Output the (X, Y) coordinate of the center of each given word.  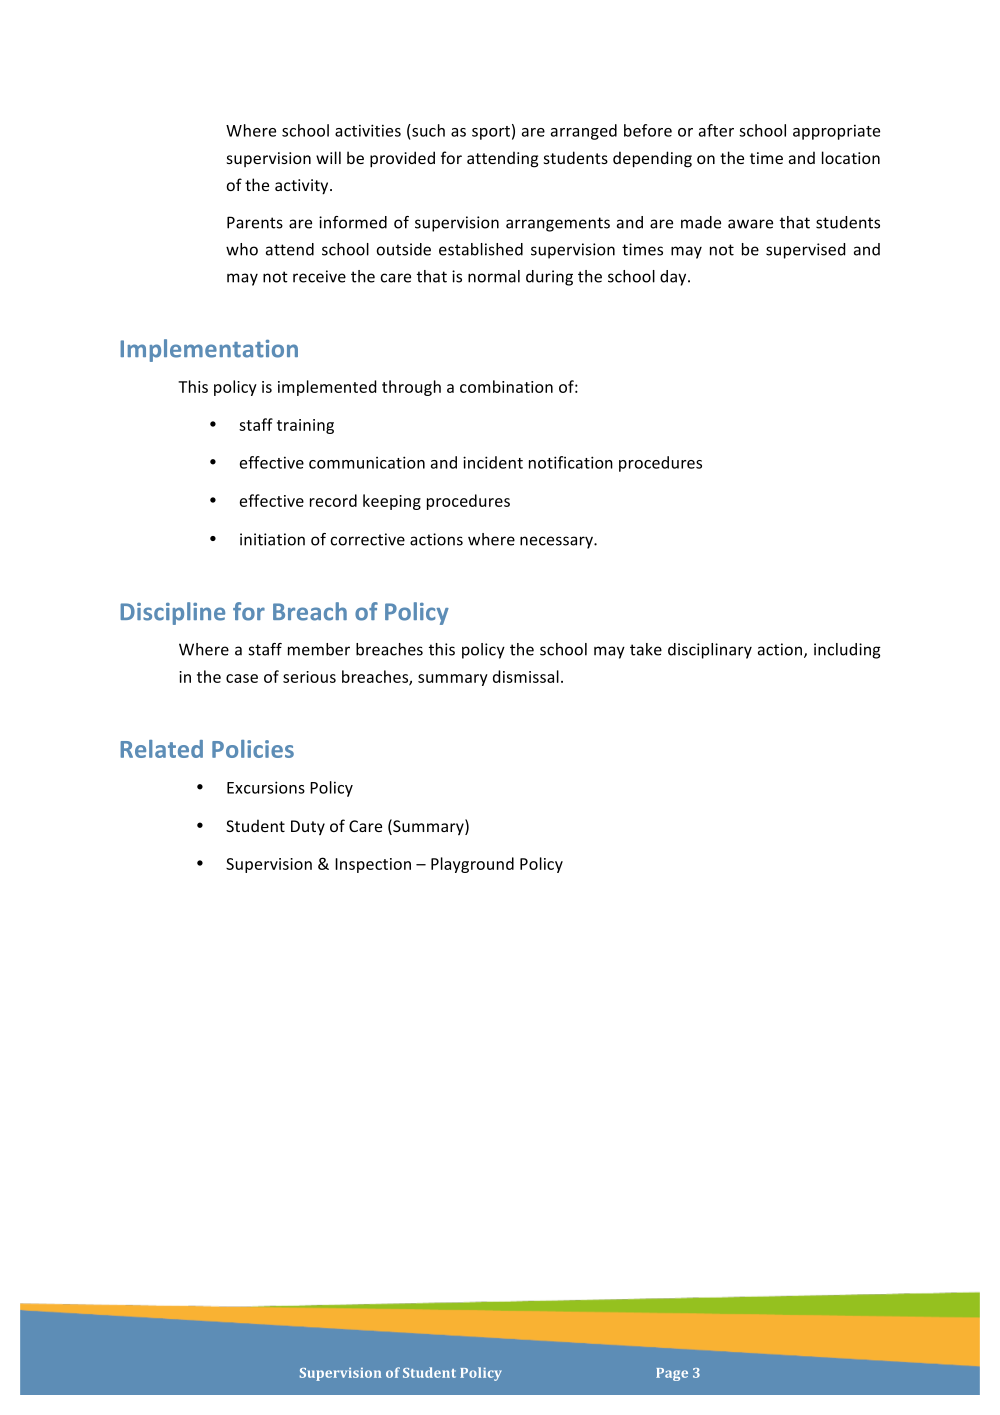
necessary (557, 542)
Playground (472, 865)
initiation (272, 539)
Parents (255, 222)
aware (750, 224)
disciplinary (710, 651)
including (847, 651)
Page (672, 1374)
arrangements (558, 224)
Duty (308, 827)
